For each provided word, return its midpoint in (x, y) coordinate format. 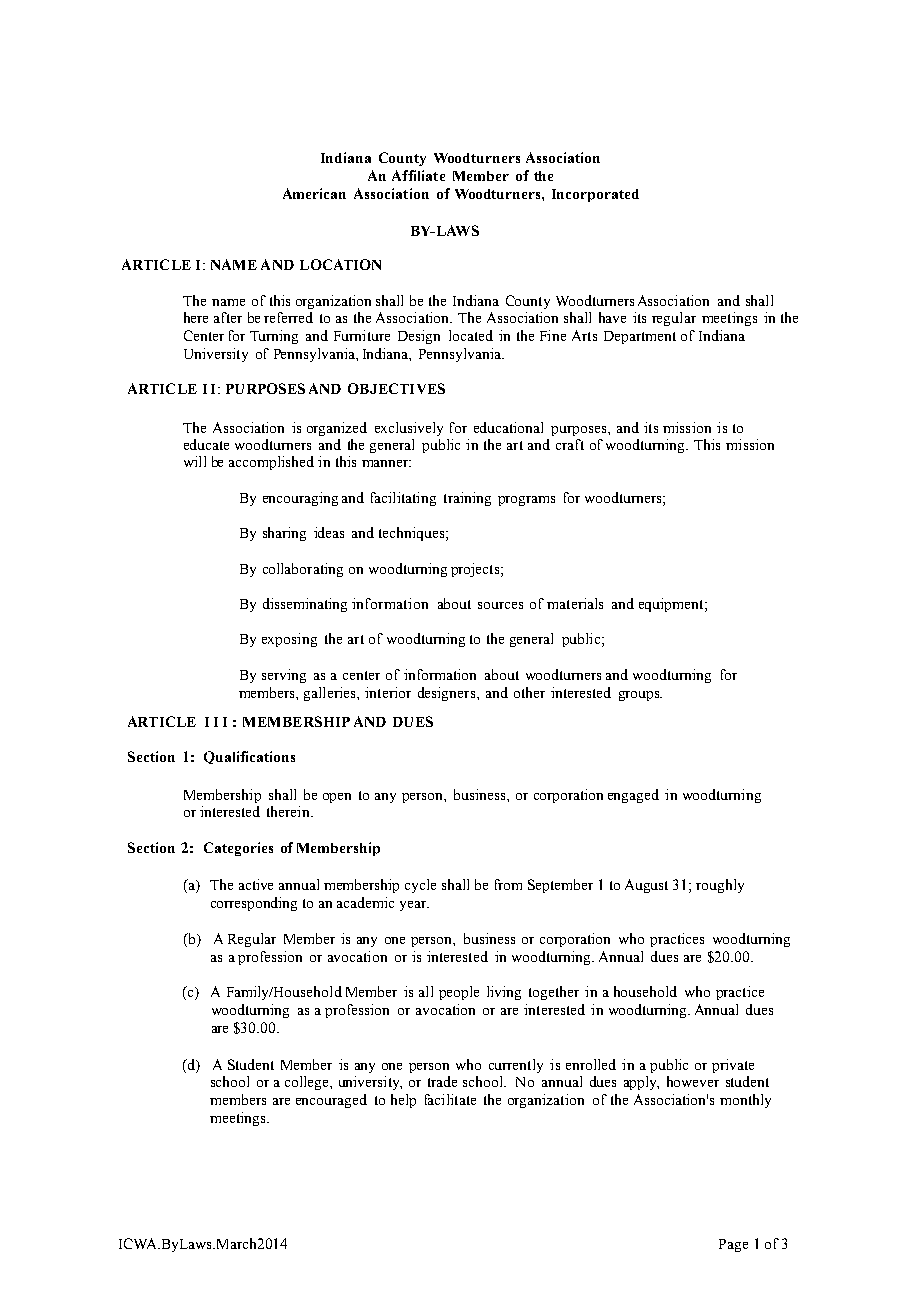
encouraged (331, 1101)
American (314, 193)
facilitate (450, 1099)
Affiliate (418, 175)
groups (640, 696)
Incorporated (595, 195)
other (529, 692)
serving (284, 676)
